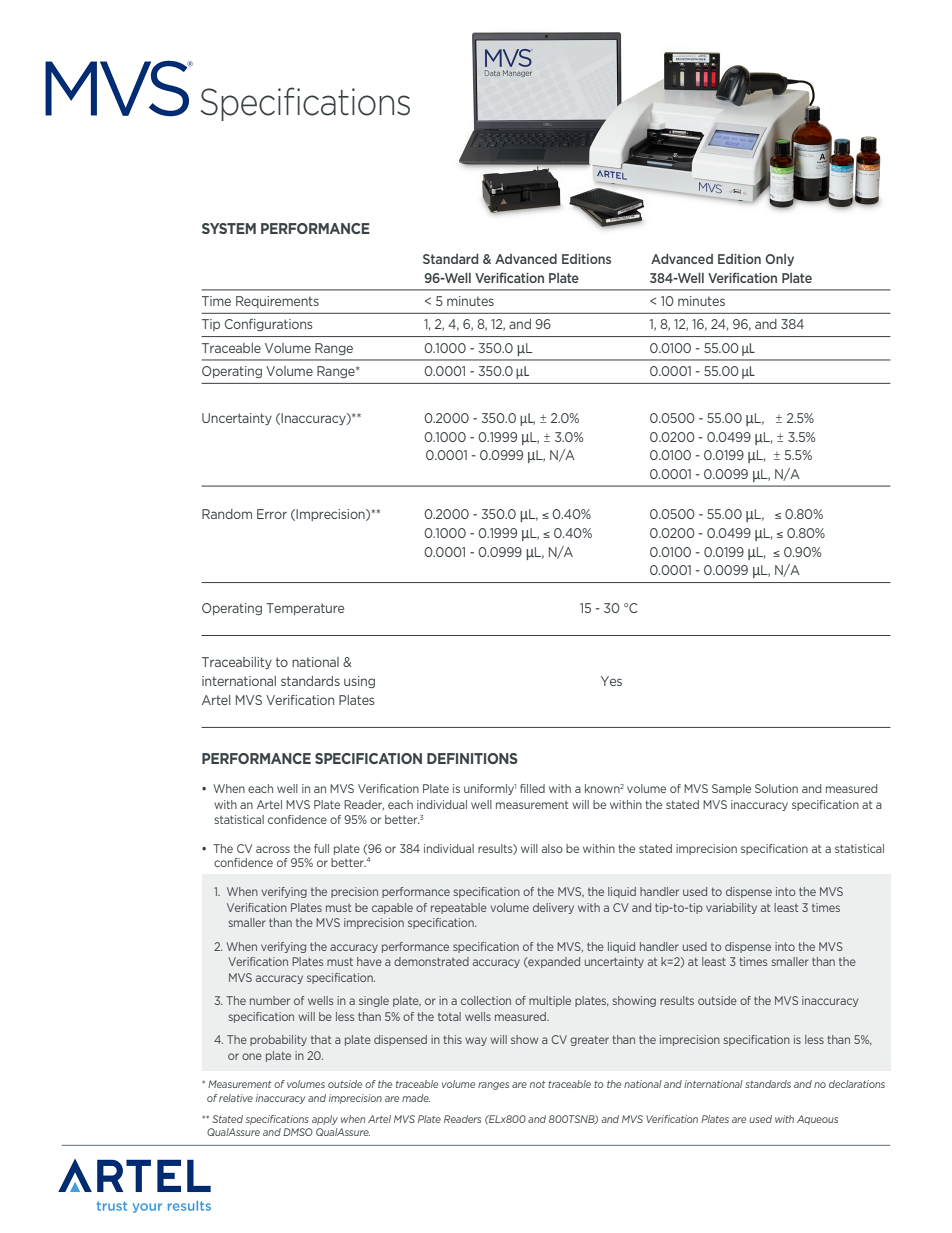 The width and height of the document is (952, 1233). What do you see at coordinates (277, 302) in the document?
I see `Requirements` at bounding box center [277, 302].
